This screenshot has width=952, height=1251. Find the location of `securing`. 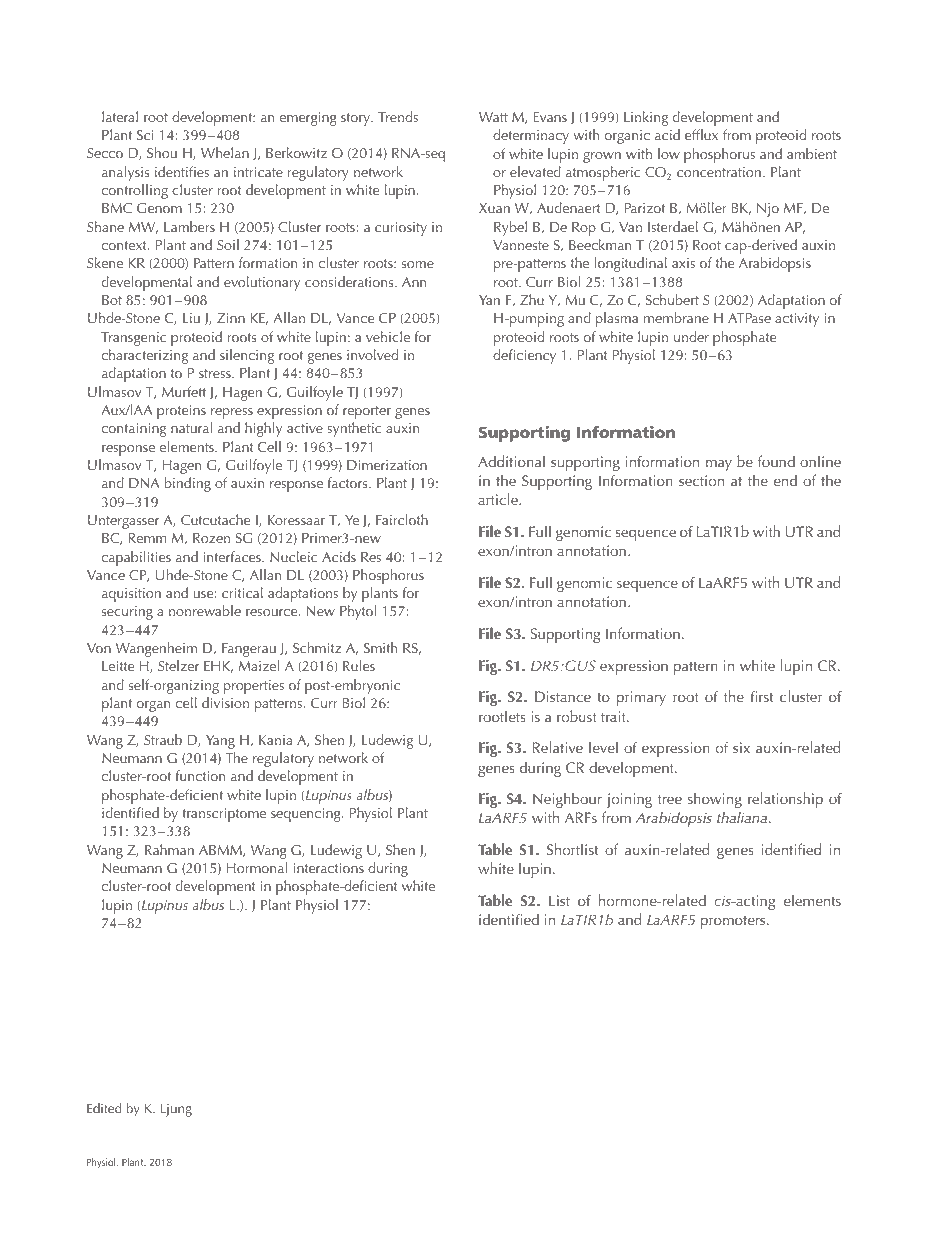

securing is located at coordinates (127, 613).
